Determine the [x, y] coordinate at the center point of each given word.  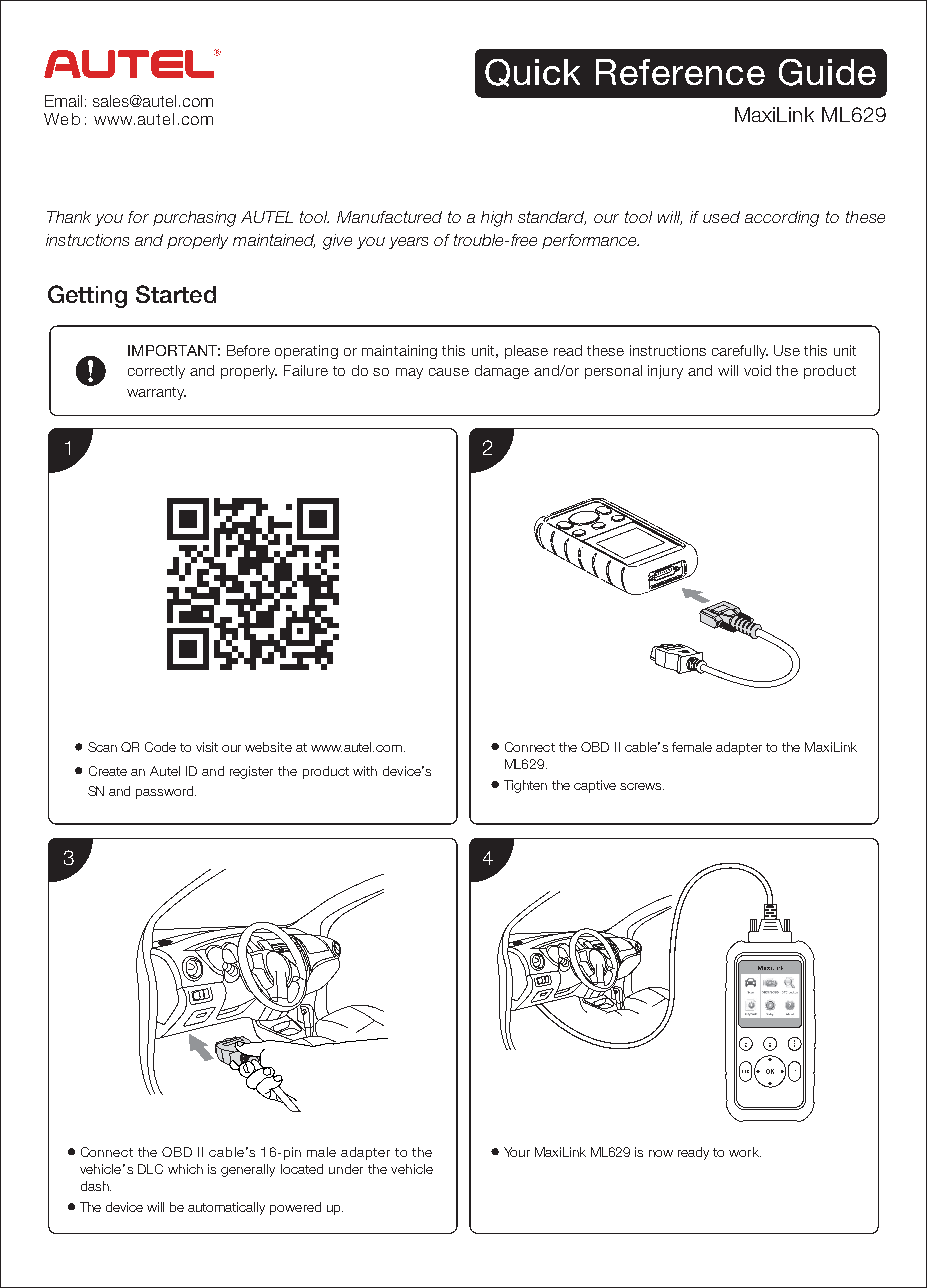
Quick [532, 73]
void [757, 370]
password [166, 792]
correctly [156, 372]
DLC [150, 1169]
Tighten [525, 786]
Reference [680, 72]
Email [63, 101]
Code [160, 747]
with [365, 771]
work [745, 1152]
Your [517, 1152]
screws [642, 786]
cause [449, 372]
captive [595, 786]
